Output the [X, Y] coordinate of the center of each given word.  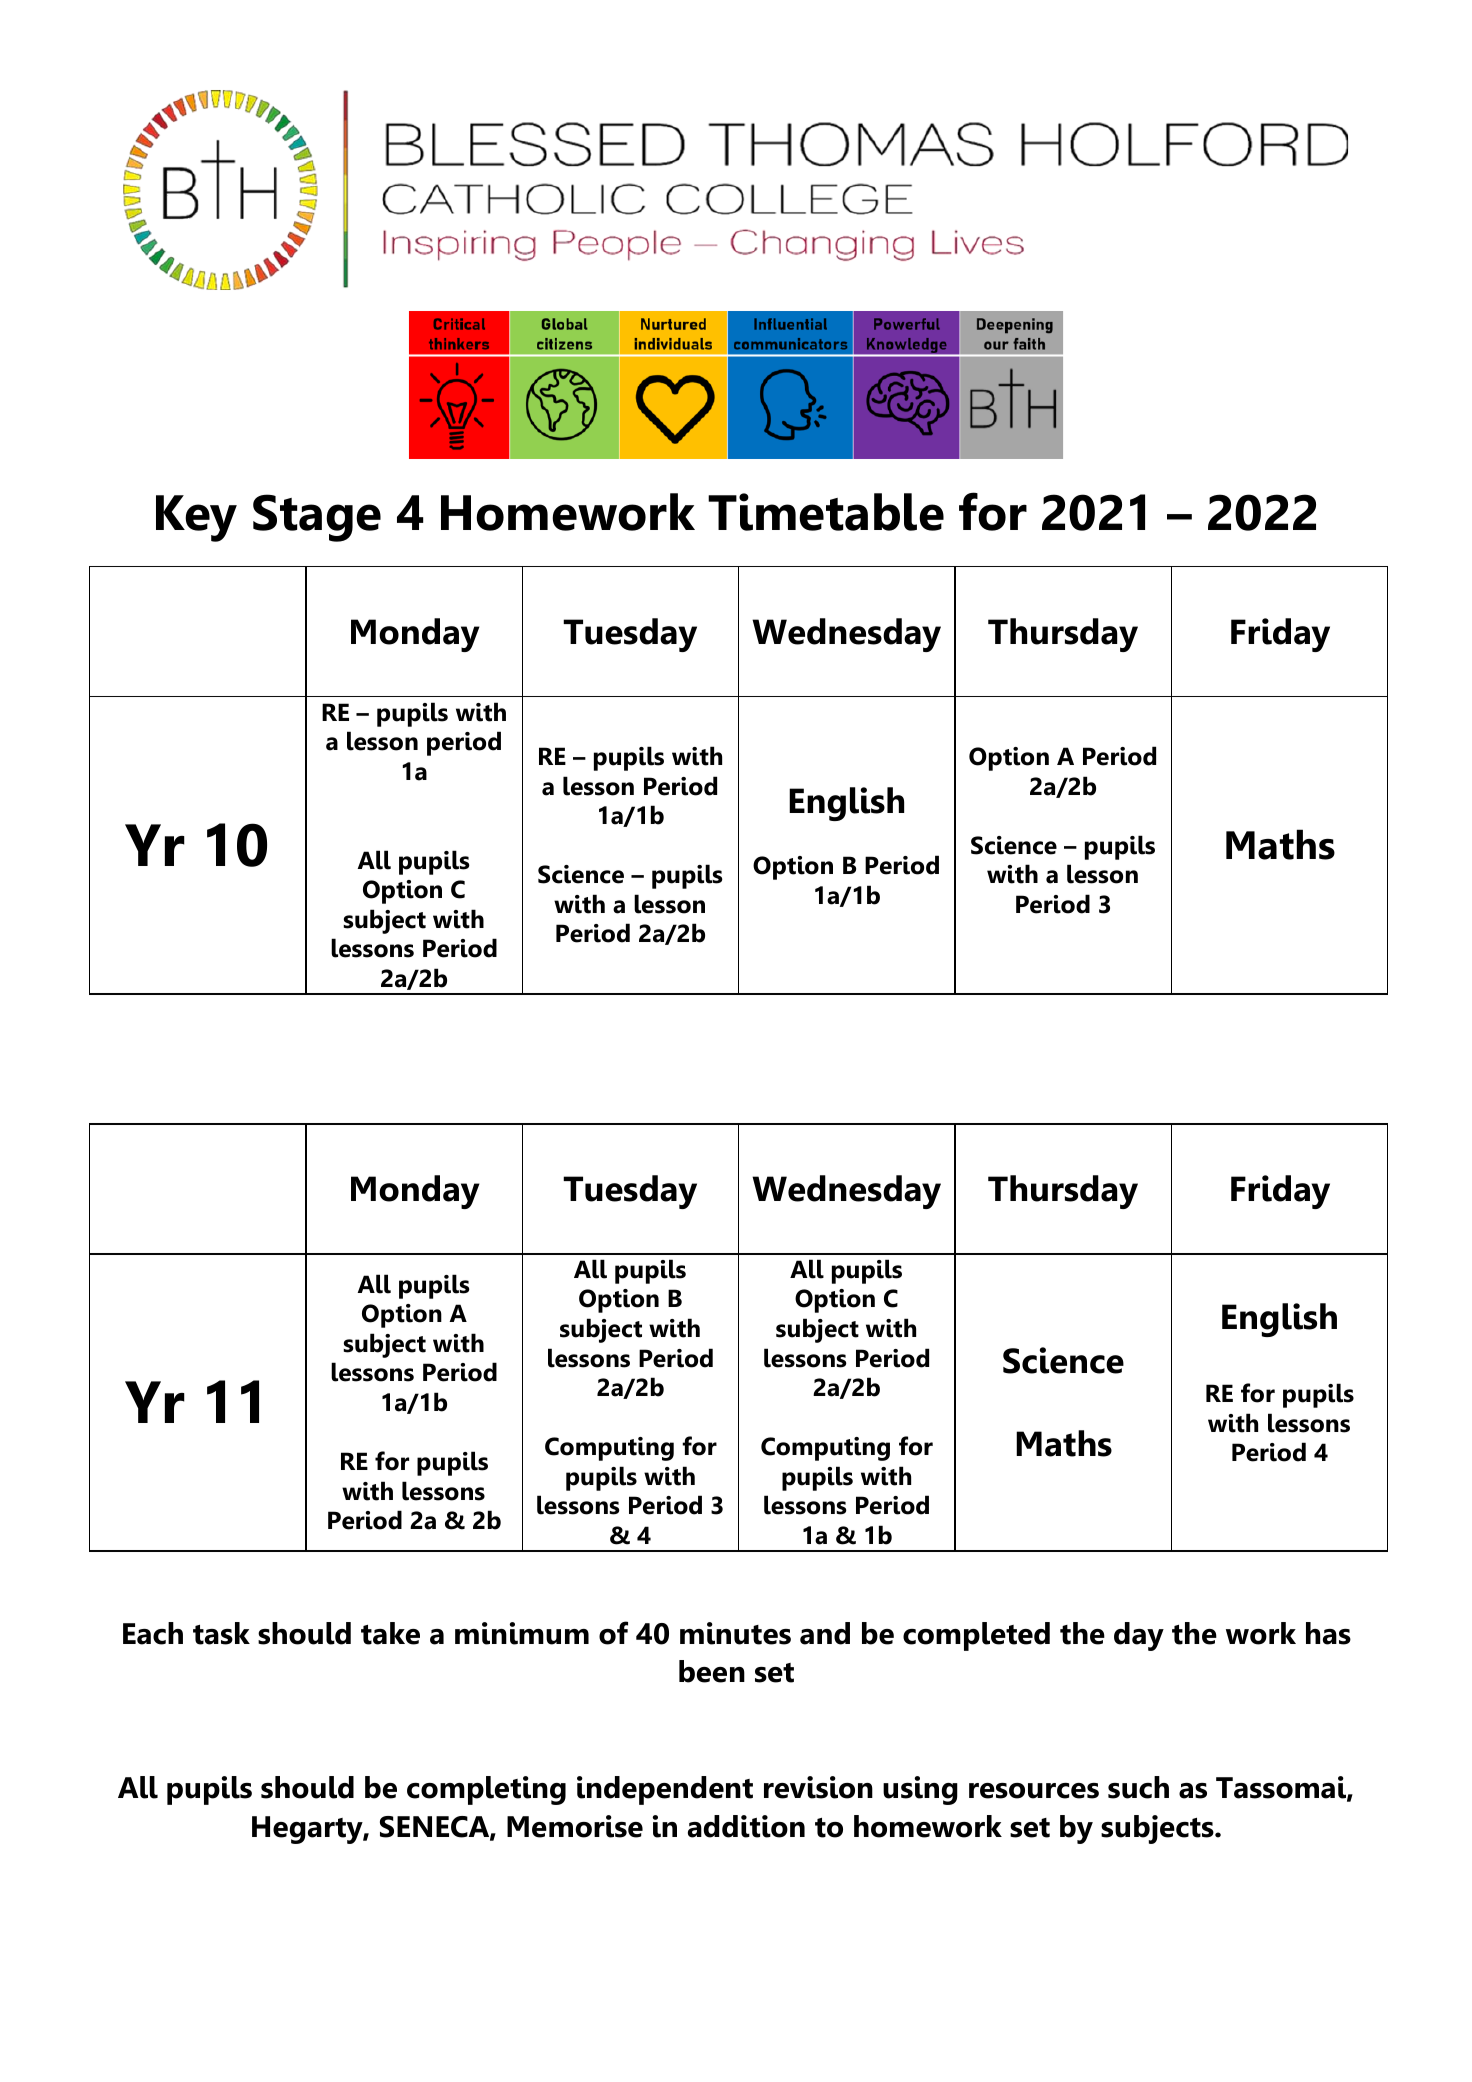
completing [486, 1790]
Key [196, 518]
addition [746, 1826]
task [221, 1633]
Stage [317, 518]
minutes [735, 1633]
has [1328, 1633]
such [1138, 1787]
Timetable [826, 512]
